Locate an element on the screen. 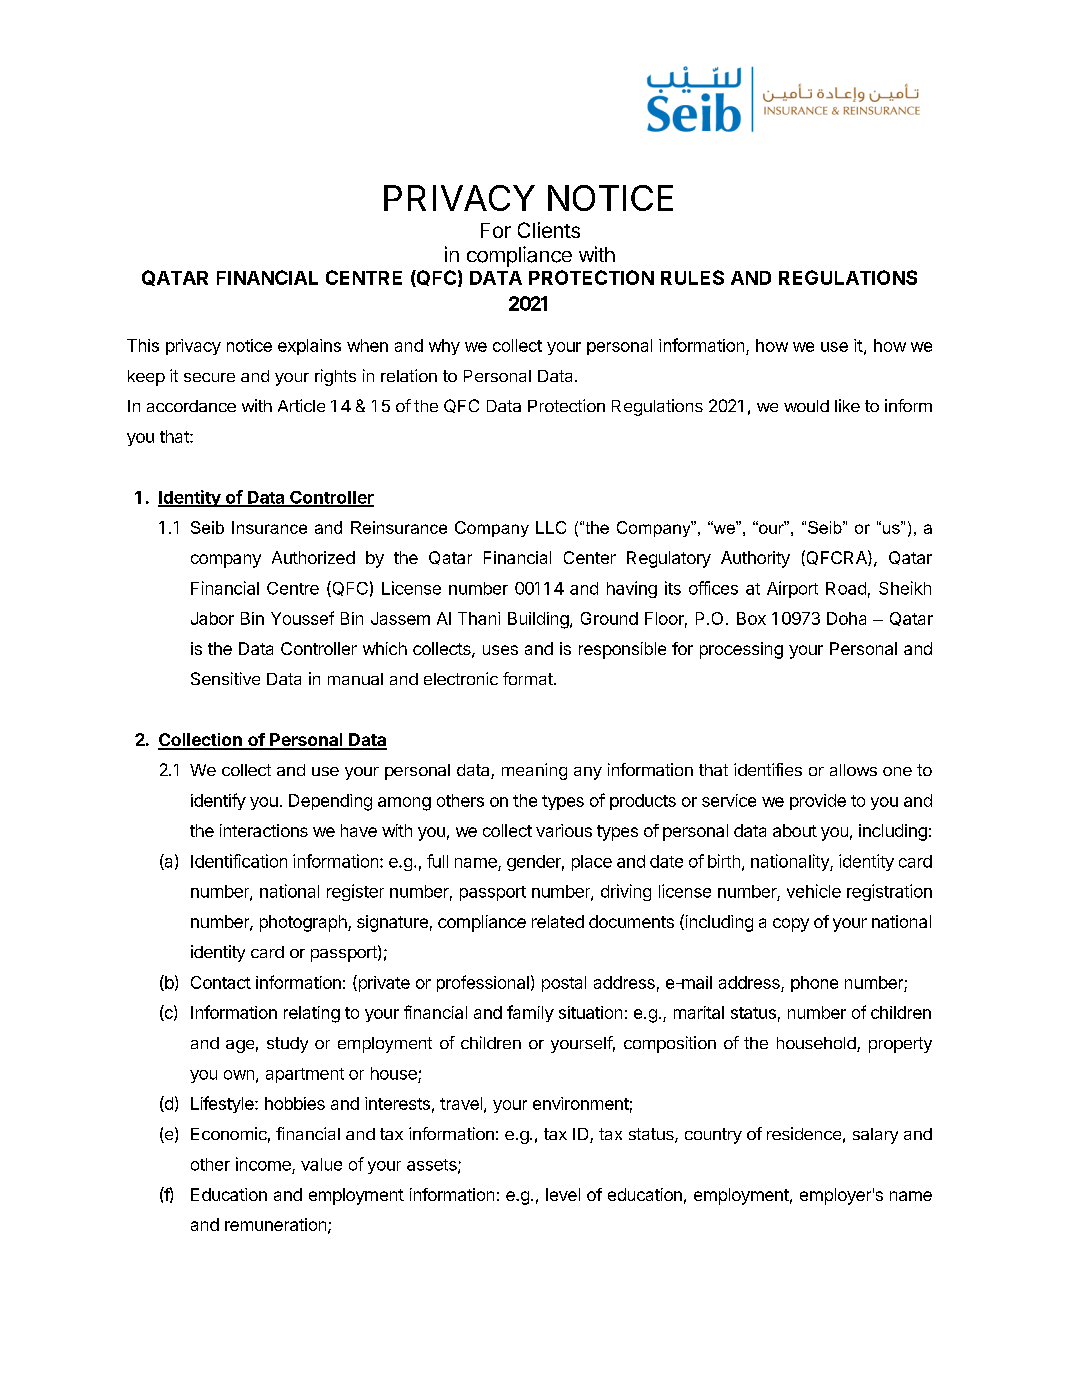 Image resolution: width=1075 pixels, height=1392 pixels. vehicle is located at coordinates (814, 891).
